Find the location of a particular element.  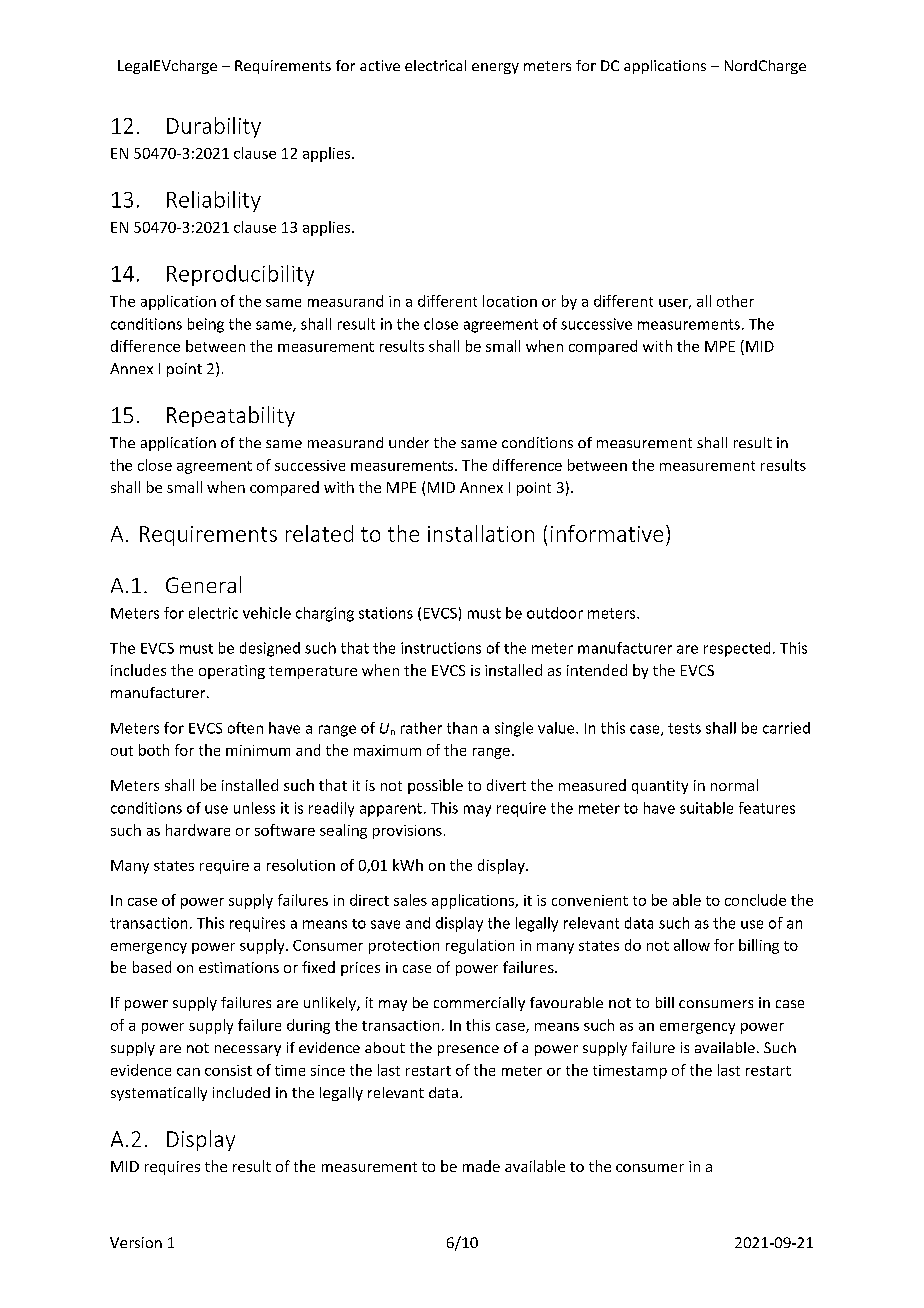

Version is located at coordinates (136, 1242).
